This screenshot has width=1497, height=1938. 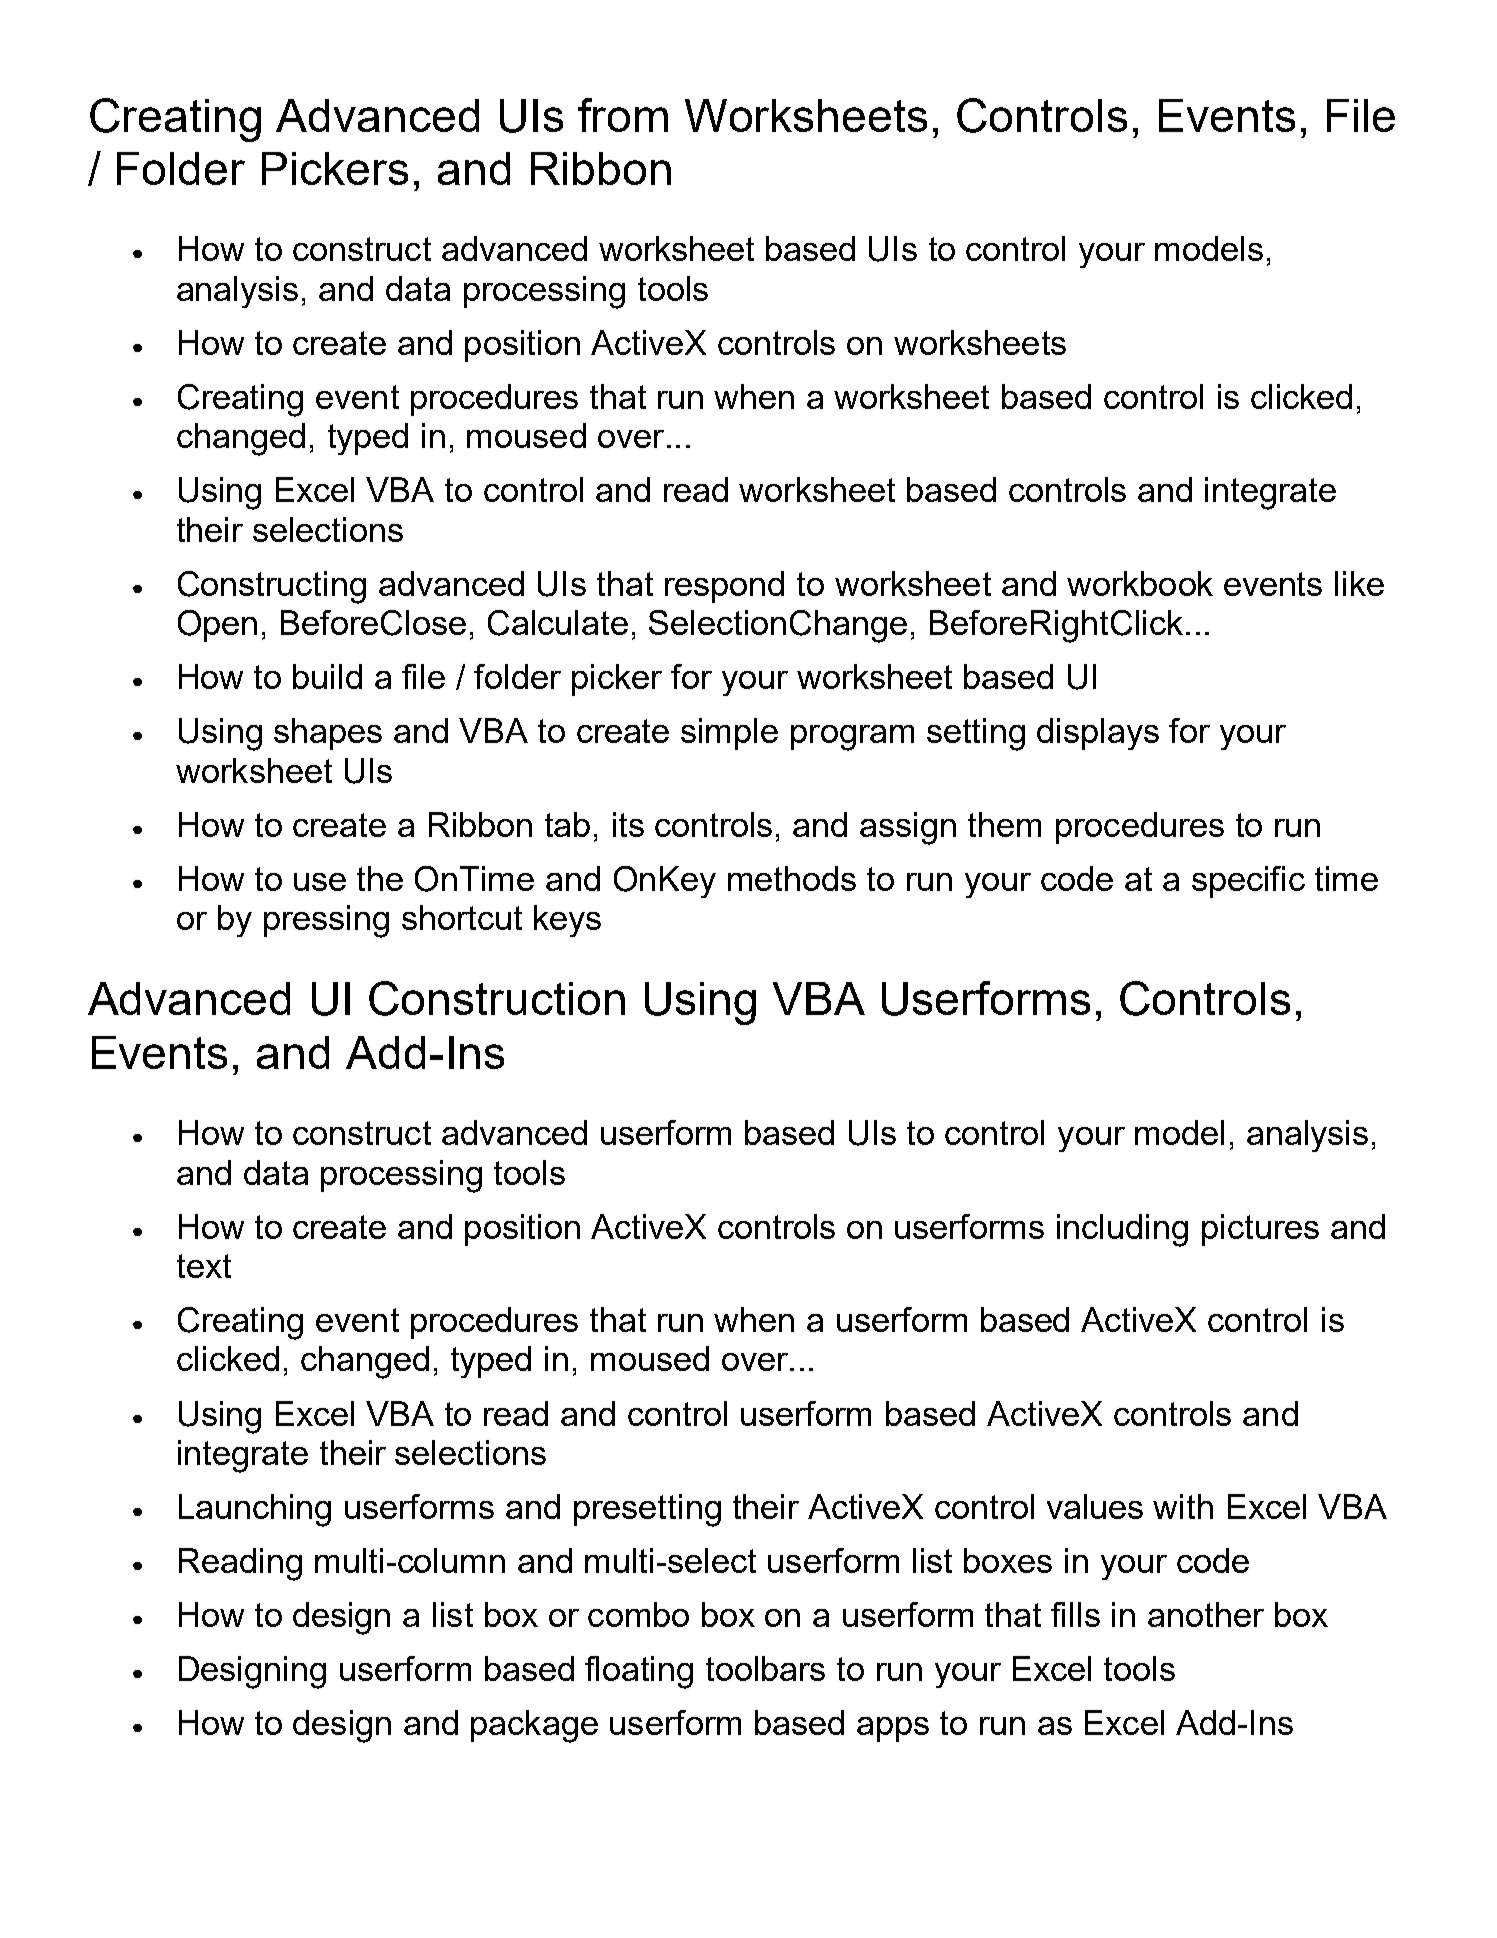 I want to click on like, so click(x=1359, y=583).
